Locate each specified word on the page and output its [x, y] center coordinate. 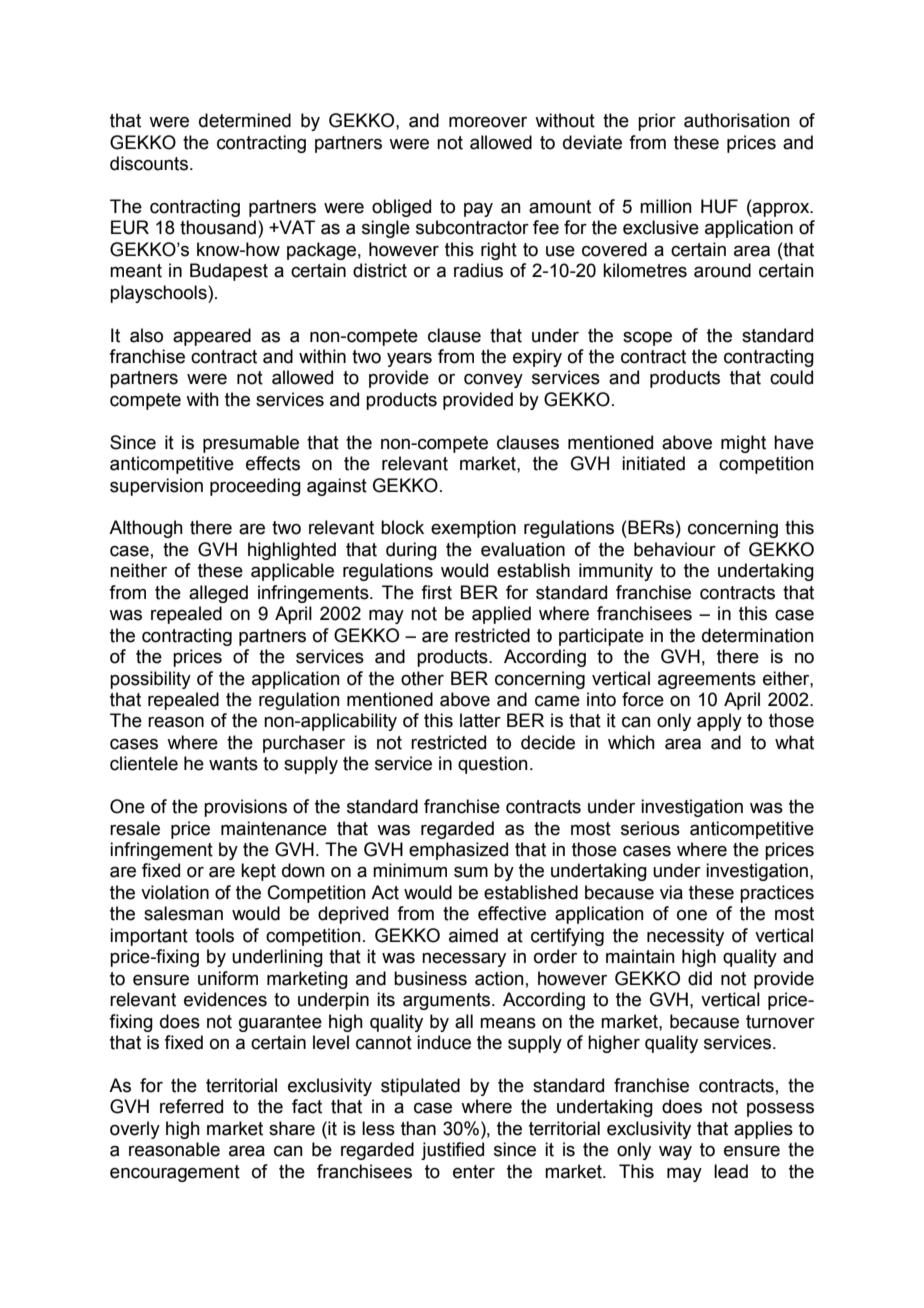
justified [452, 1151]
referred [191, 1106]
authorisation [737, 120]
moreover [488, 122]
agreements [707, 680]
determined [245, 120]
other [422, 678]
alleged [218, 594]
